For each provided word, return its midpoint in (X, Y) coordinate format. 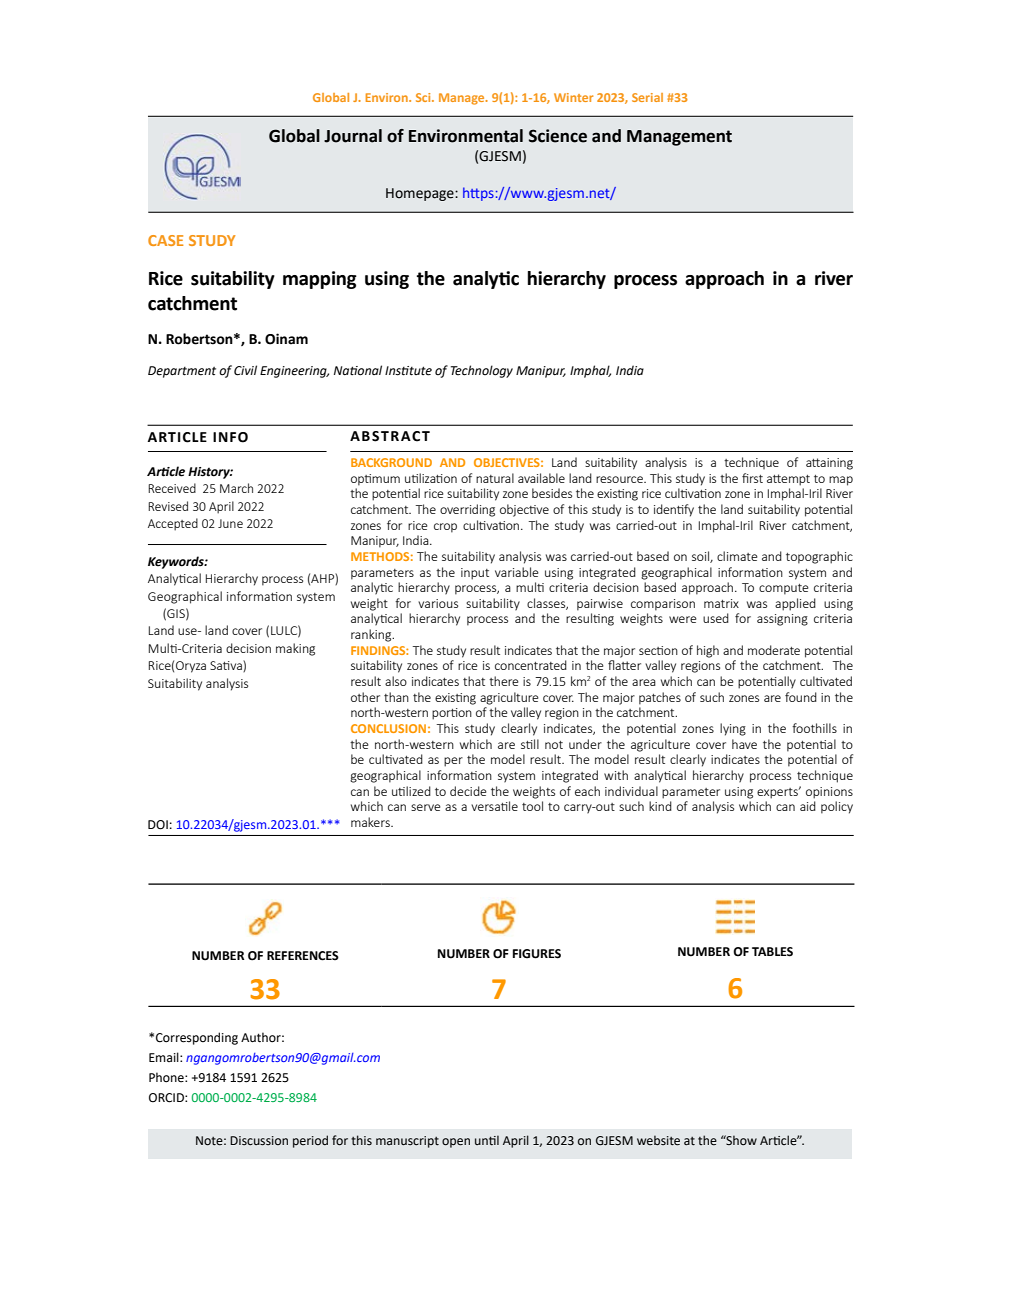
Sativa (227, 666)
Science (558, 136)
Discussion (259, 1141)
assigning (782, 620)
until (487, 1140)
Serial (647, 97)
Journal (353, 136)
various (438, 603)
